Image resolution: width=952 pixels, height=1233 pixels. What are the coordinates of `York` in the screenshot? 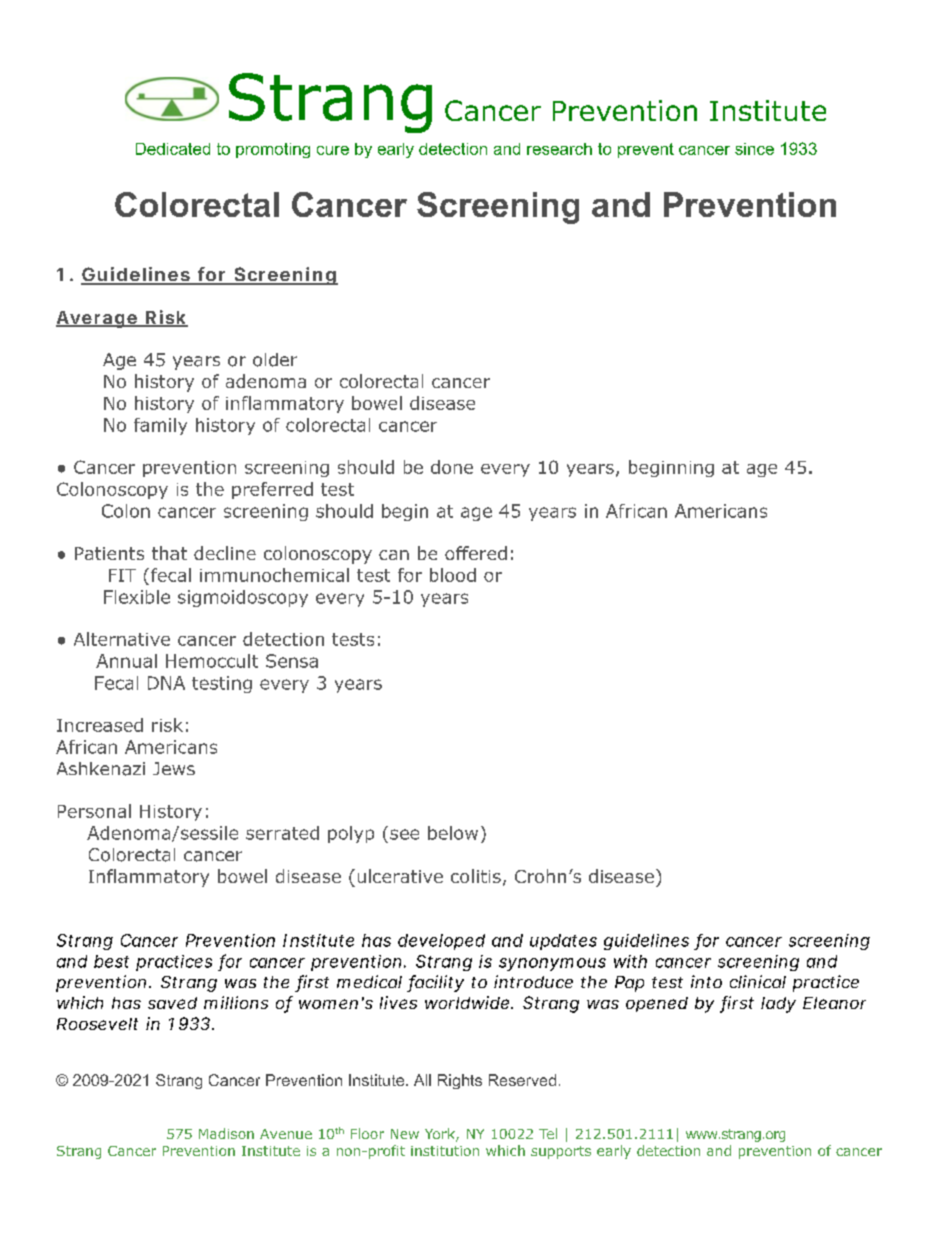 It's located at (441, 1135).
